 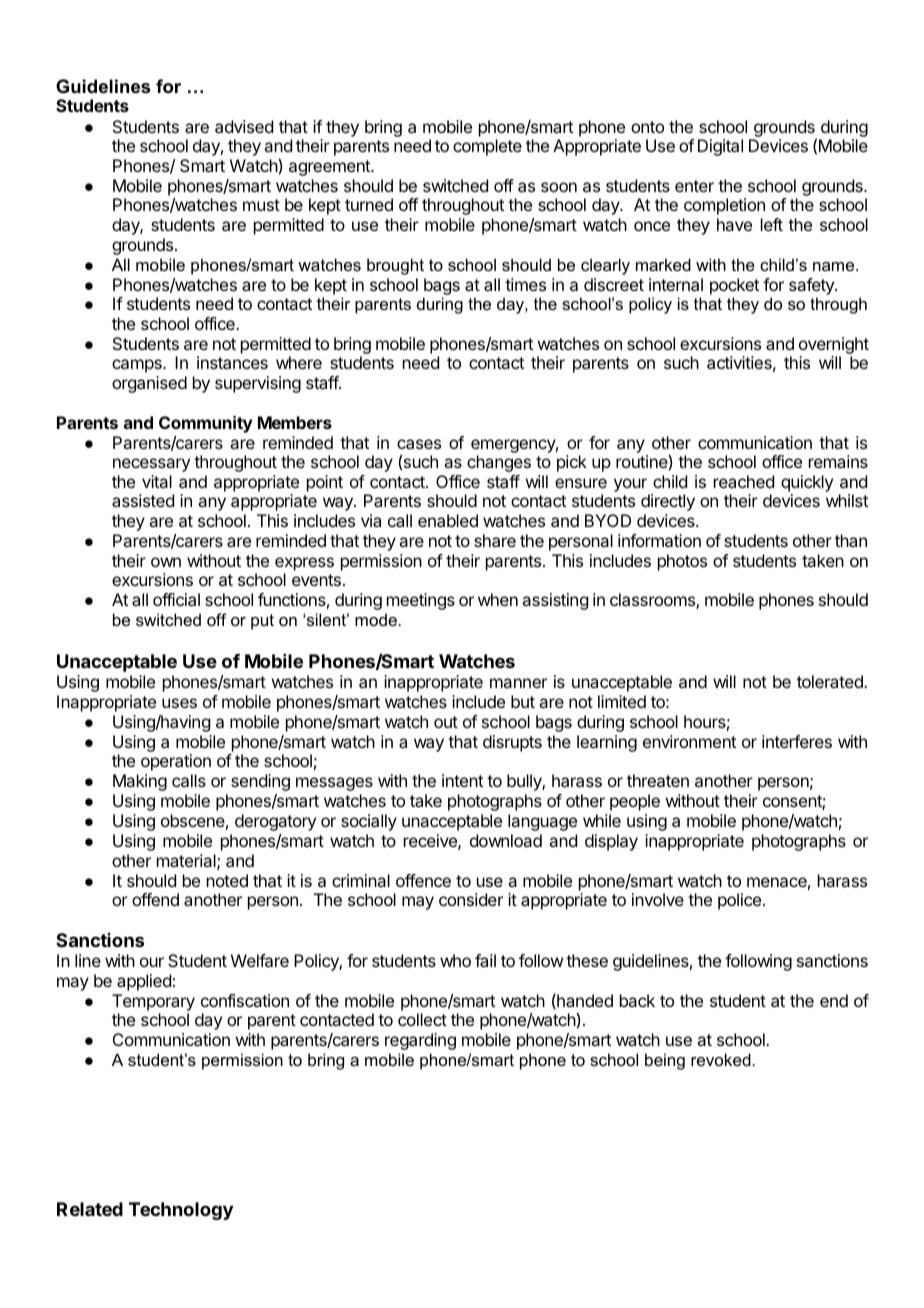 I want to click on enabled, so click(x=448, y=520).
